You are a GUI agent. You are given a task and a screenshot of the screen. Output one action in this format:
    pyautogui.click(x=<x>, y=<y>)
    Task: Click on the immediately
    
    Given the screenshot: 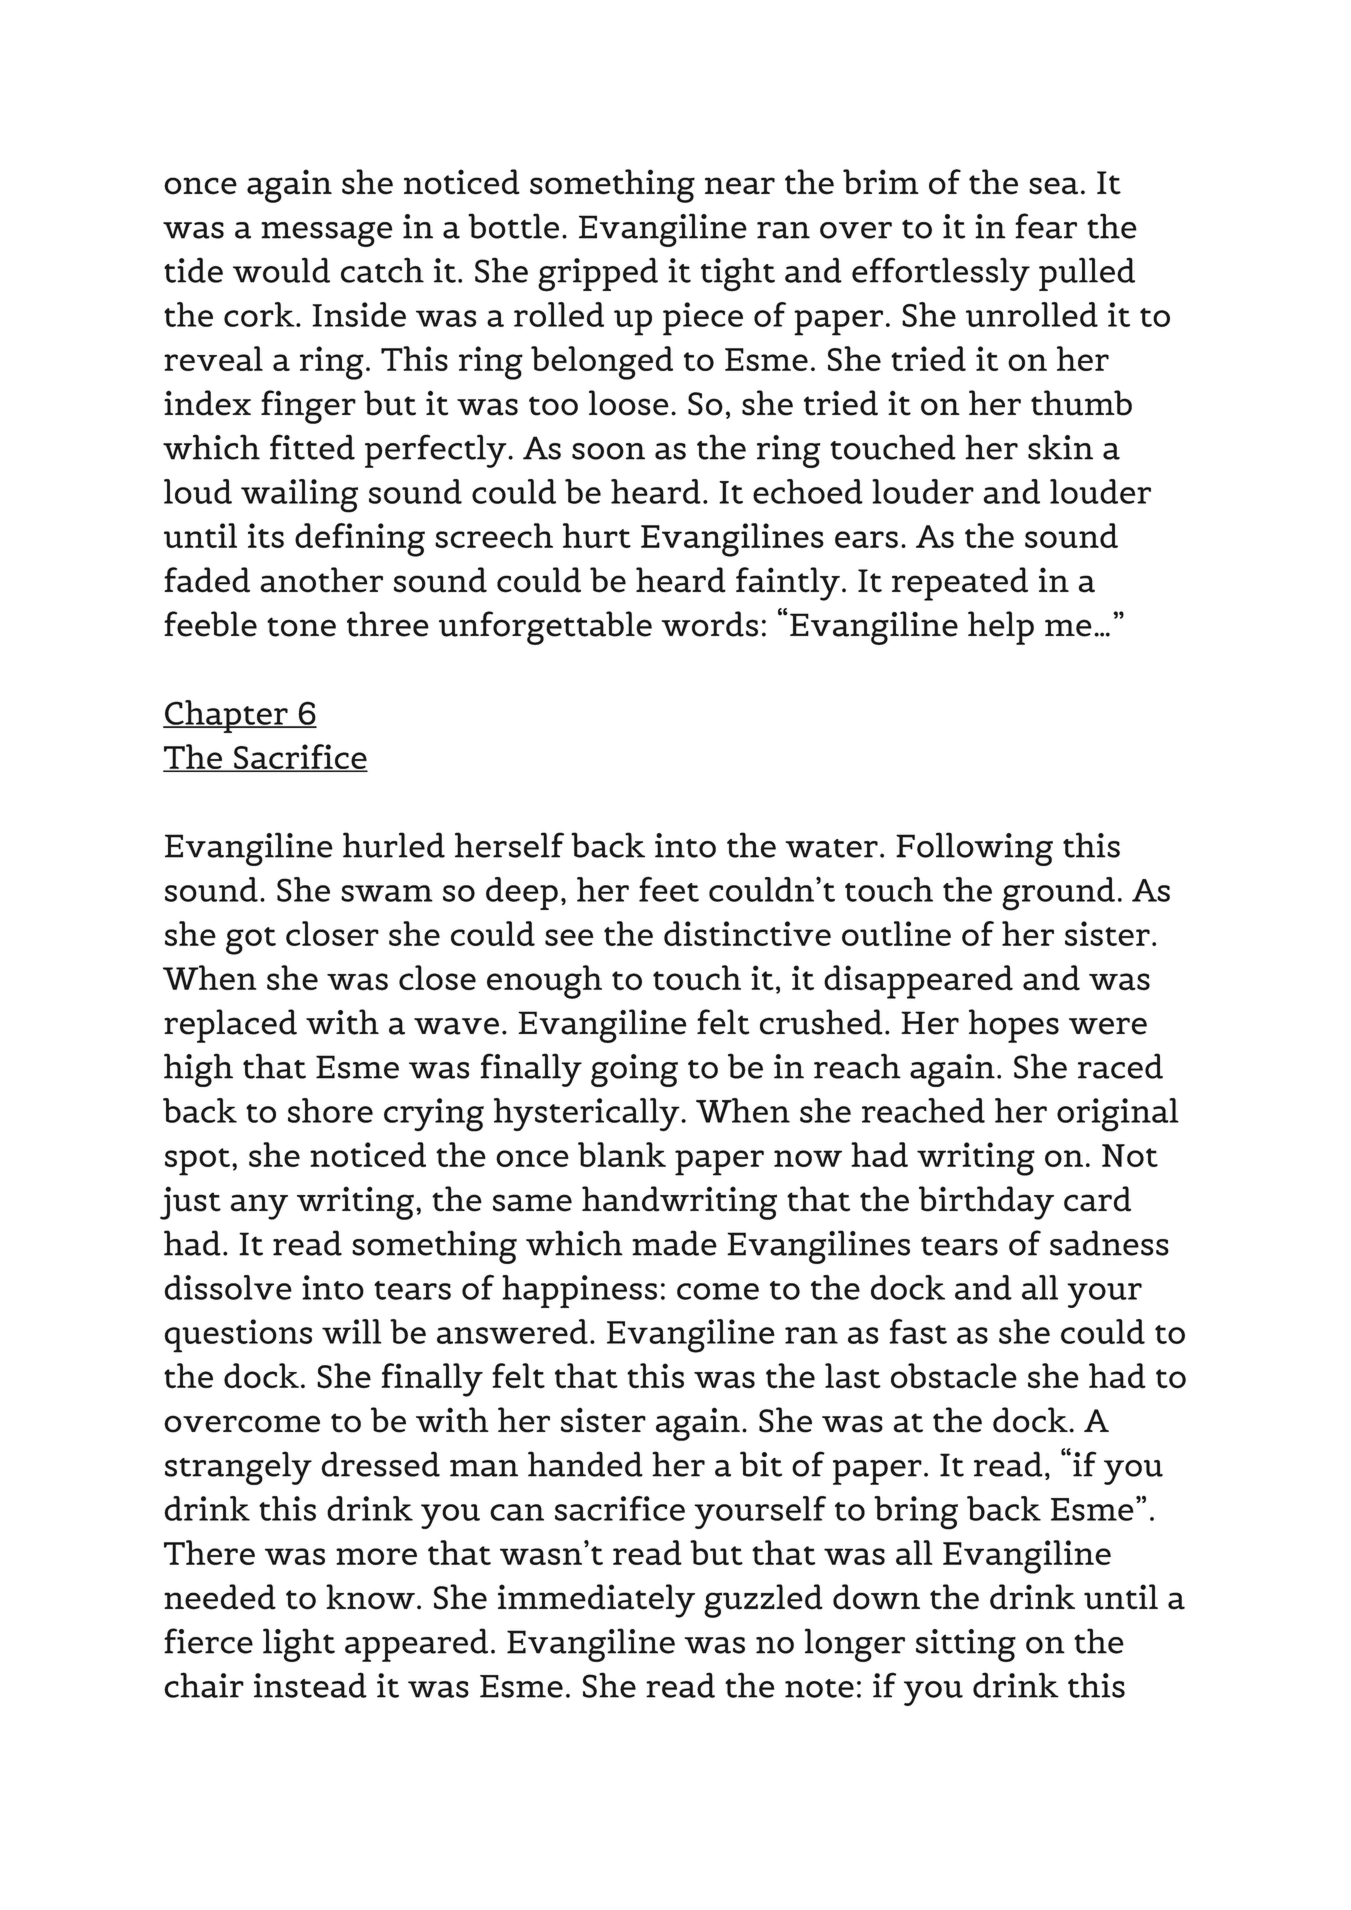 What is the action you would take?
    pyautogui.click(x=596, y=1601)
